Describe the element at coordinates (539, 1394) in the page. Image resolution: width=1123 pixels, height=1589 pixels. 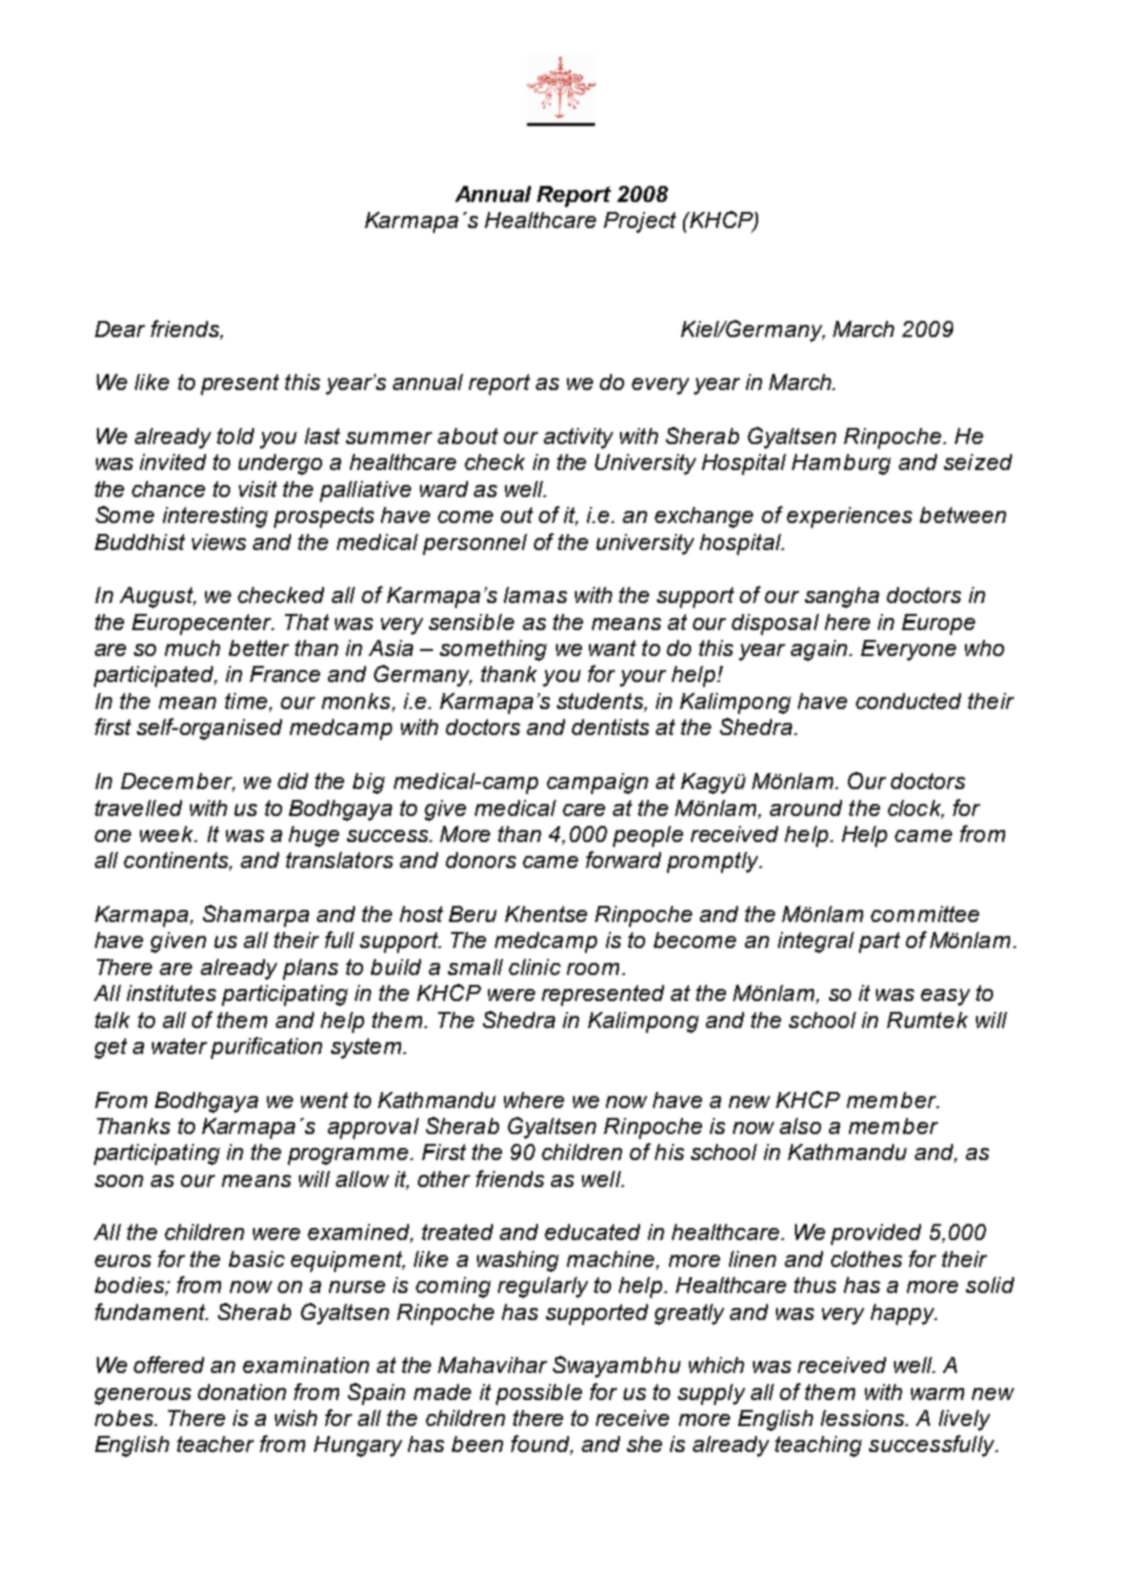
I see `possible` at that location.
